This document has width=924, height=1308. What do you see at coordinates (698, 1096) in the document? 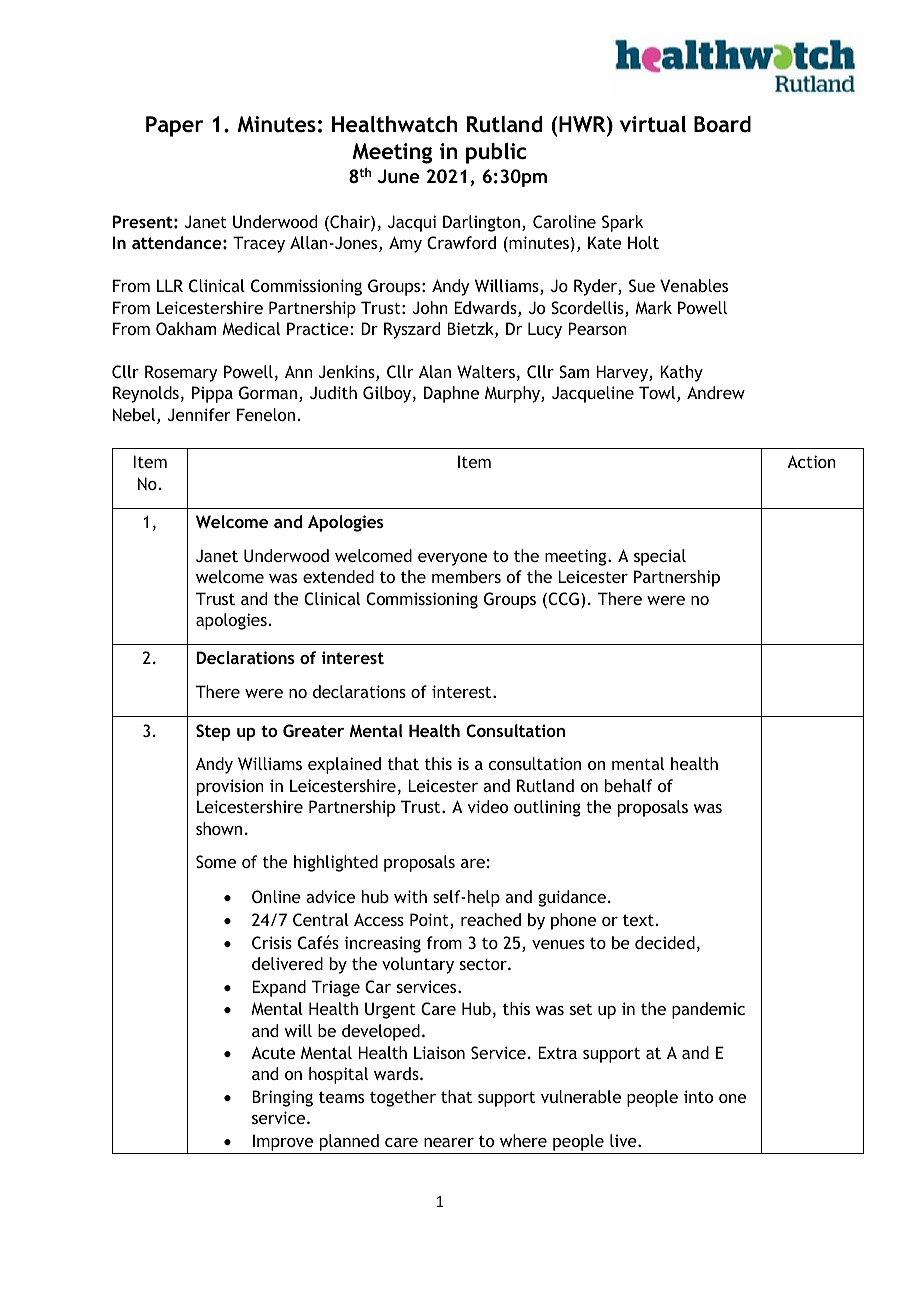
I see `into` at bounding box center [698, 1096].
